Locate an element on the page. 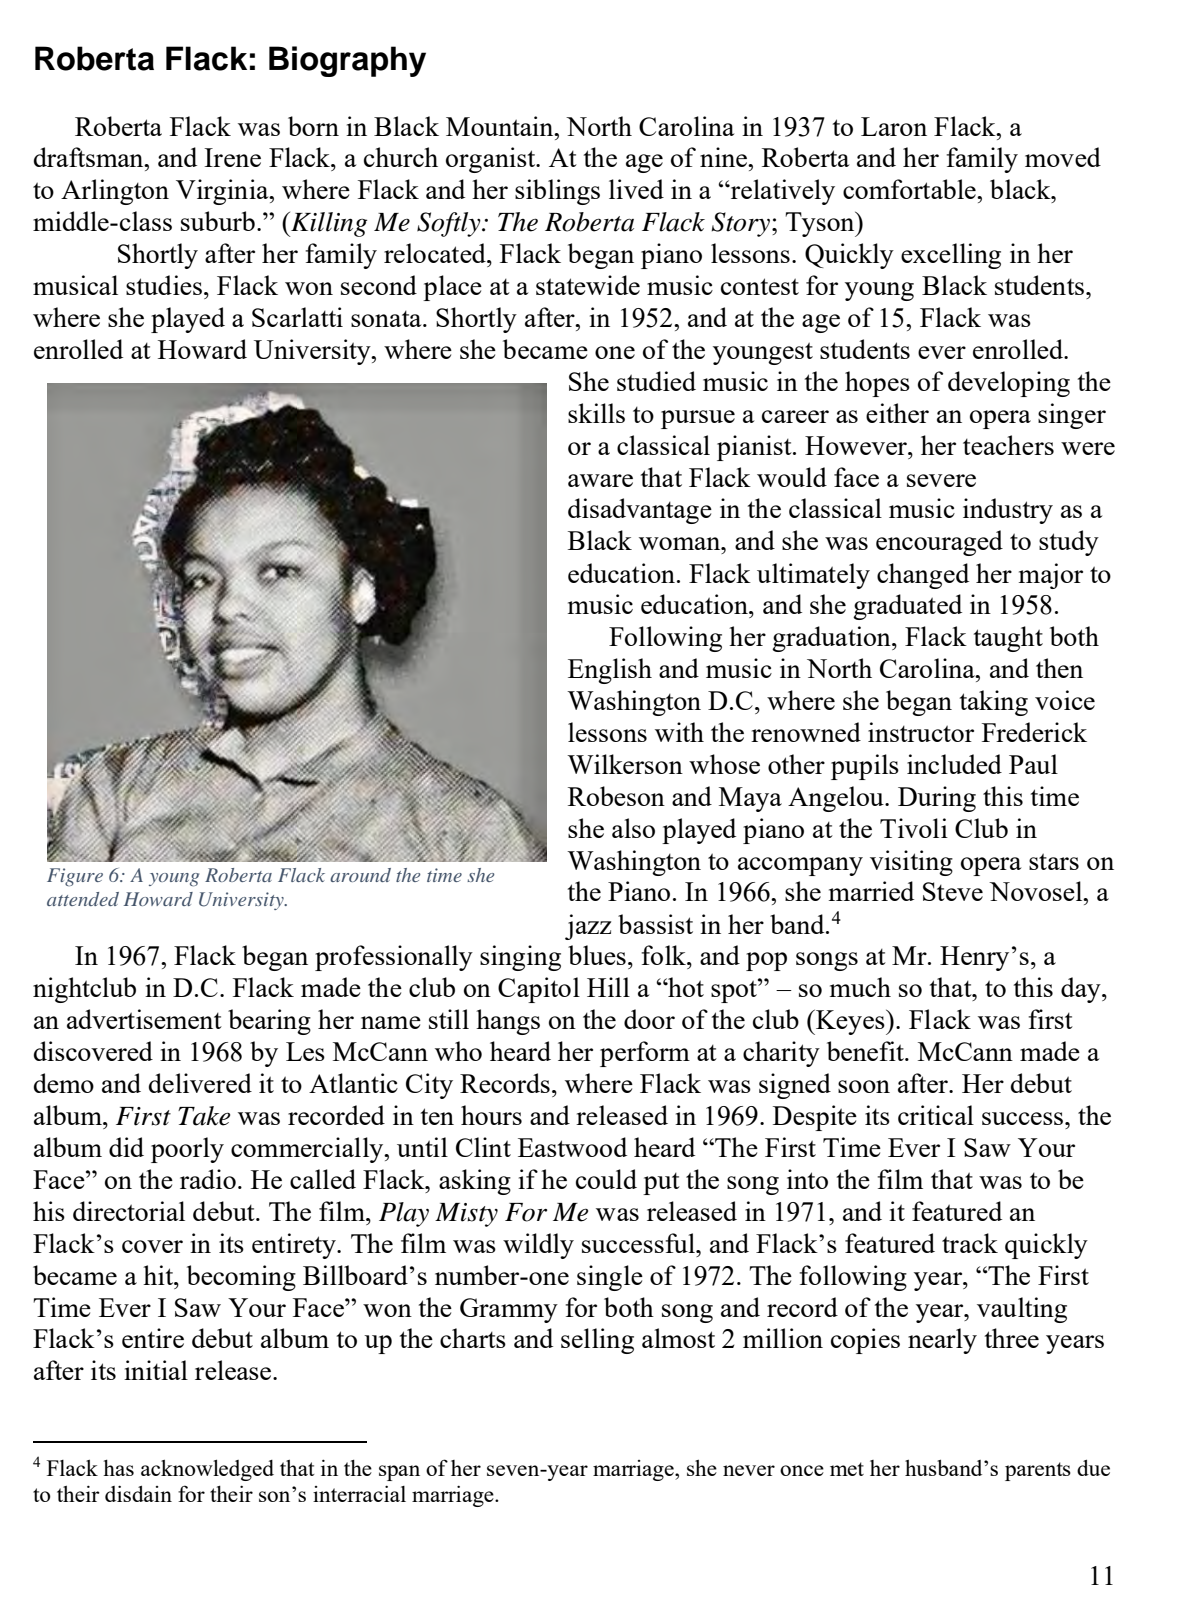  moved is located at coordinates (1063, 157).
